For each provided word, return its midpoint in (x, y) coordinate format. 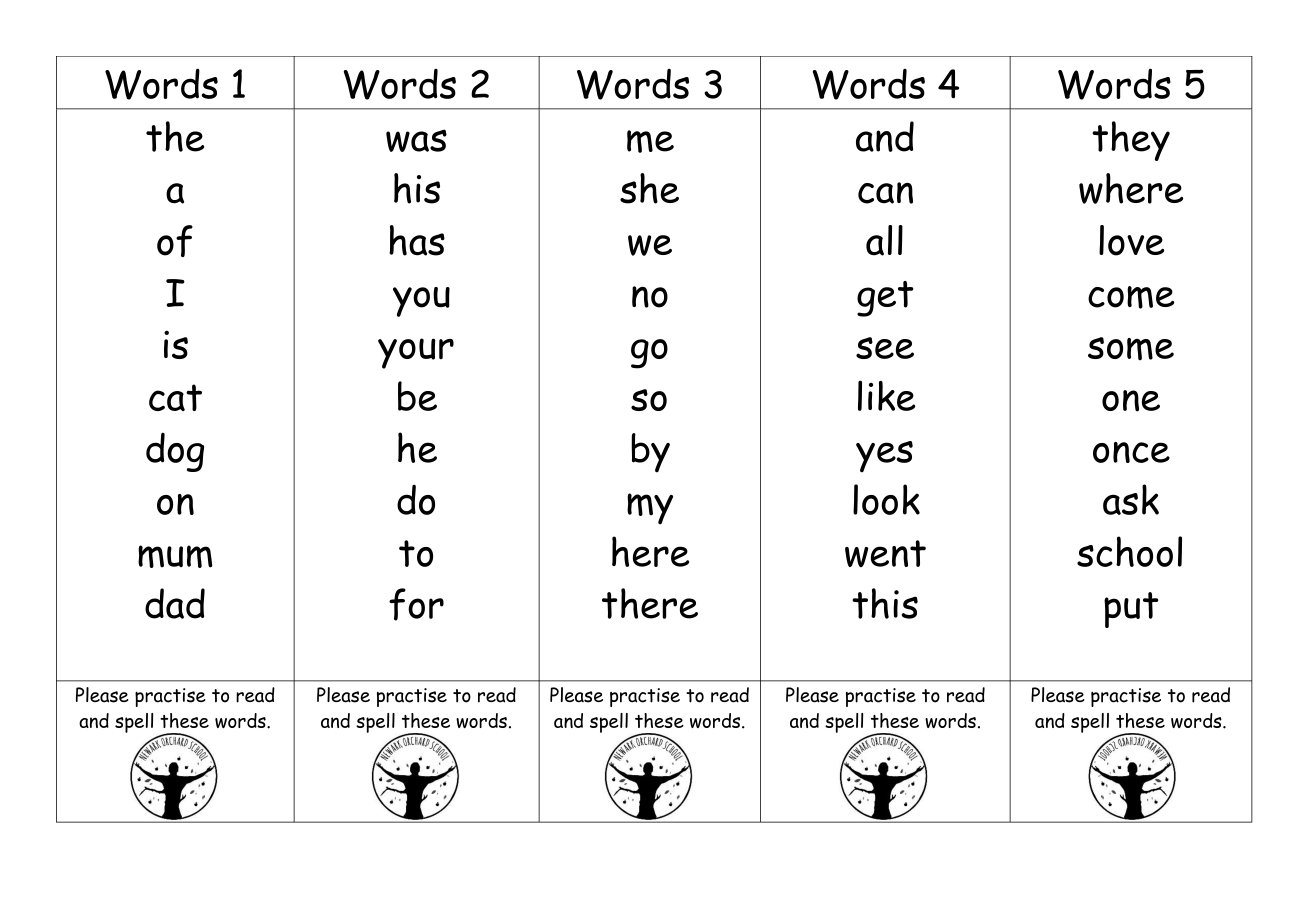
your (416, 353)
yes (884, 457)
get (885, 299)
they (1131, 141)
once (1131, 452)
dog (175, 452)
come (1131, 297)
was (416, 140)
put (1131, 610)
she (649, 188)
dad (175, 603)
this (885, 603)
